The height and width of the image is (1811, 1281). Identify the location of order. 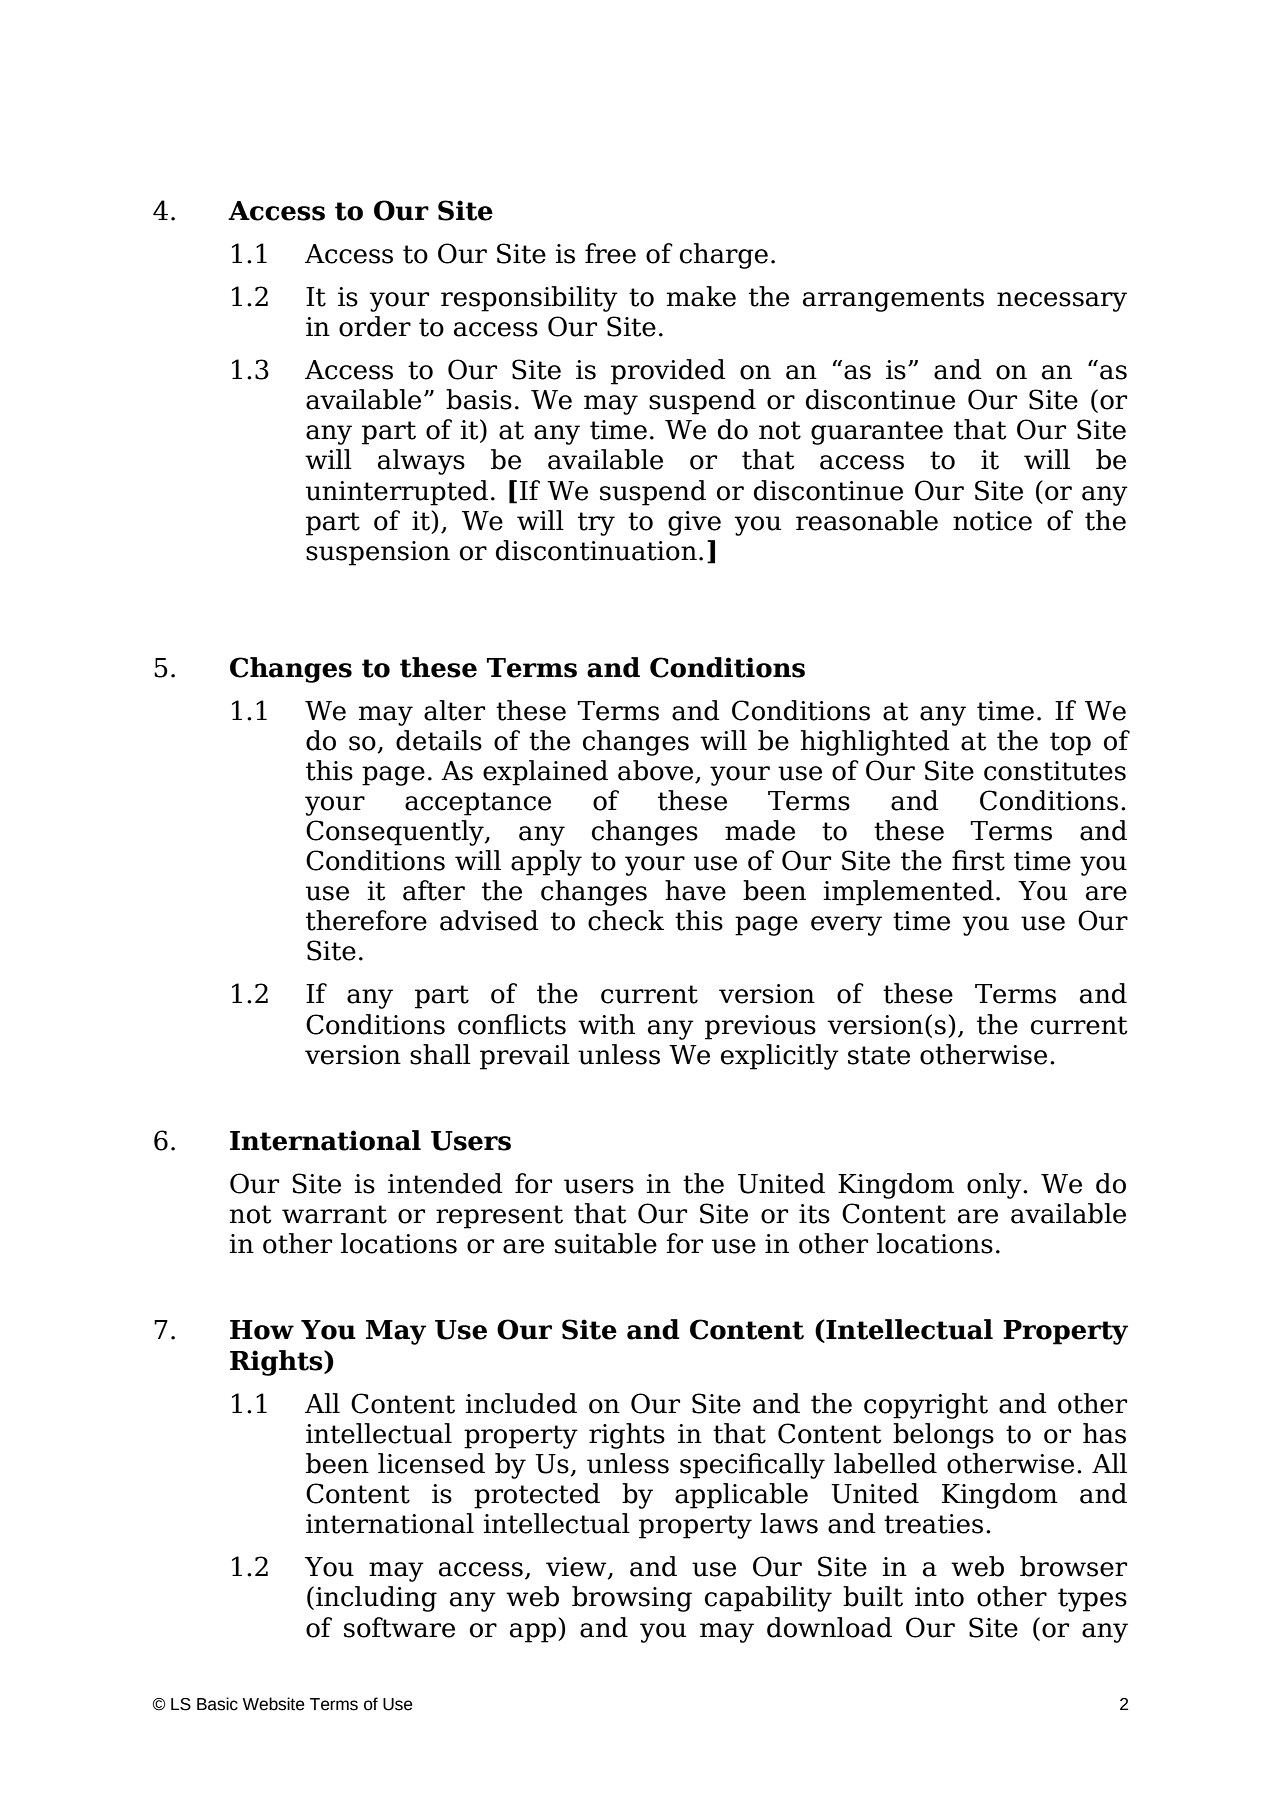
(375, 326).
